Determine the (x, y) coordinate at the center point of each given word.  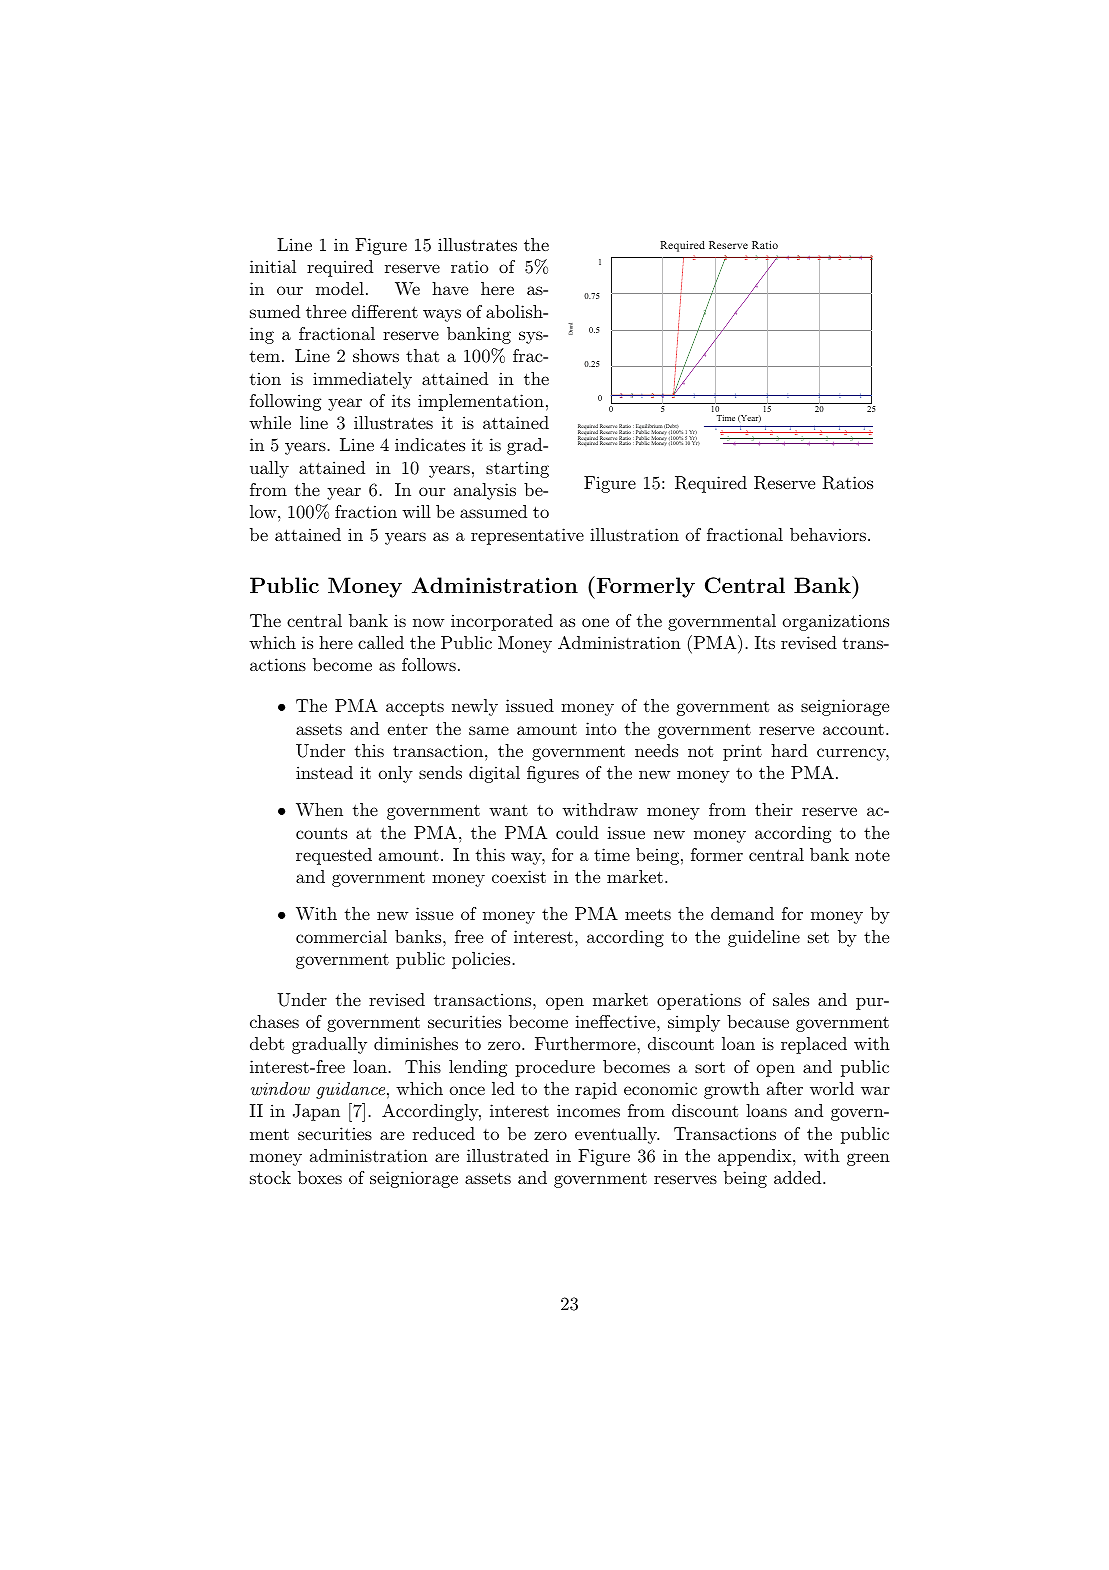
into (601, 728)
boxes (320, 1177)
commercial (341, 936)
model (340, 288)
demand (742, 913)
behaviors (828, 534)
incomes (588, 1110)
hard (789, 750)
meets (648, 914)
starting (517, 469)
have (450, 288)
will (416, 511)
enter (408, 729)
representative (527, 536)
